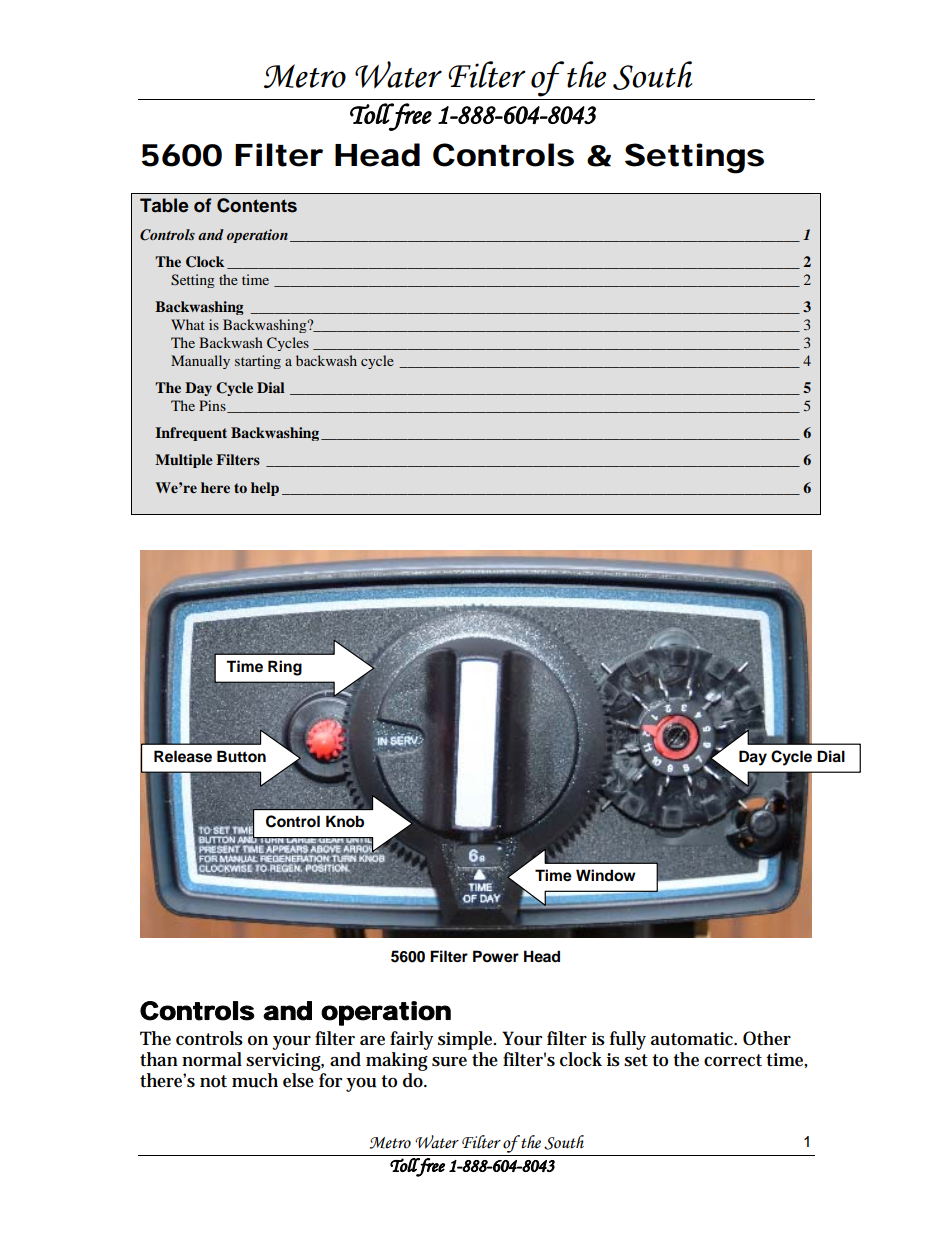 This screenshot has width=952, height=1233. I want to click on Knob, so click(345, 821).
